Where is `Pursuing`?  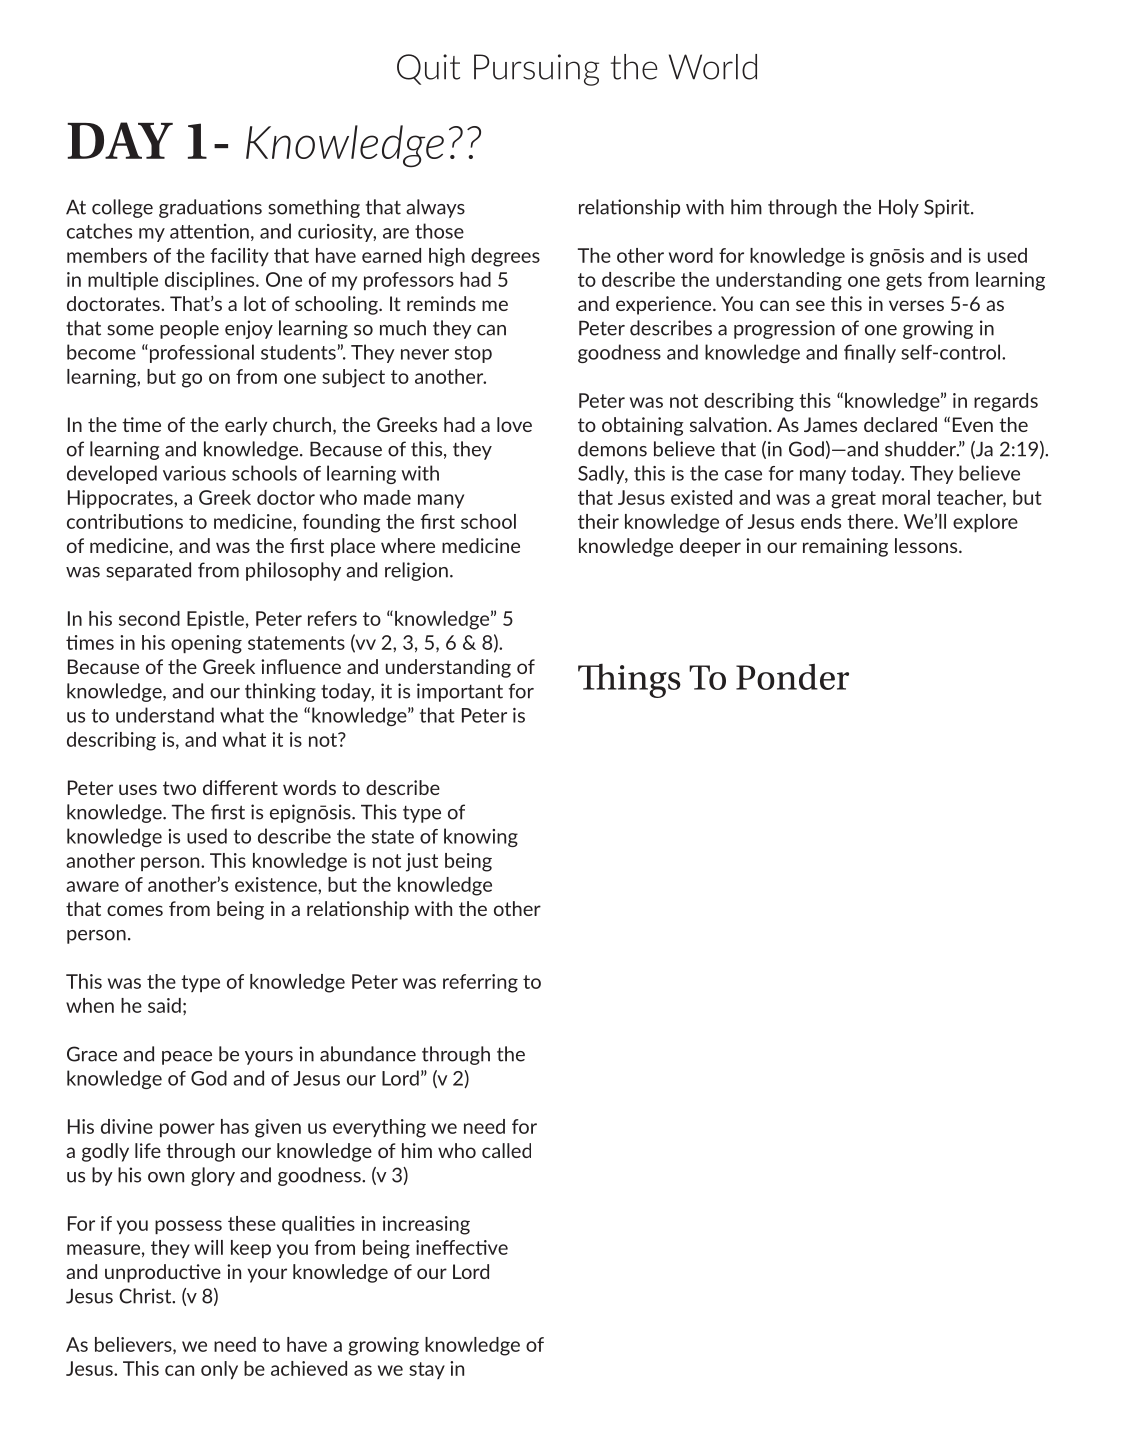
Pursuing is located at coordinates (536, 70).
